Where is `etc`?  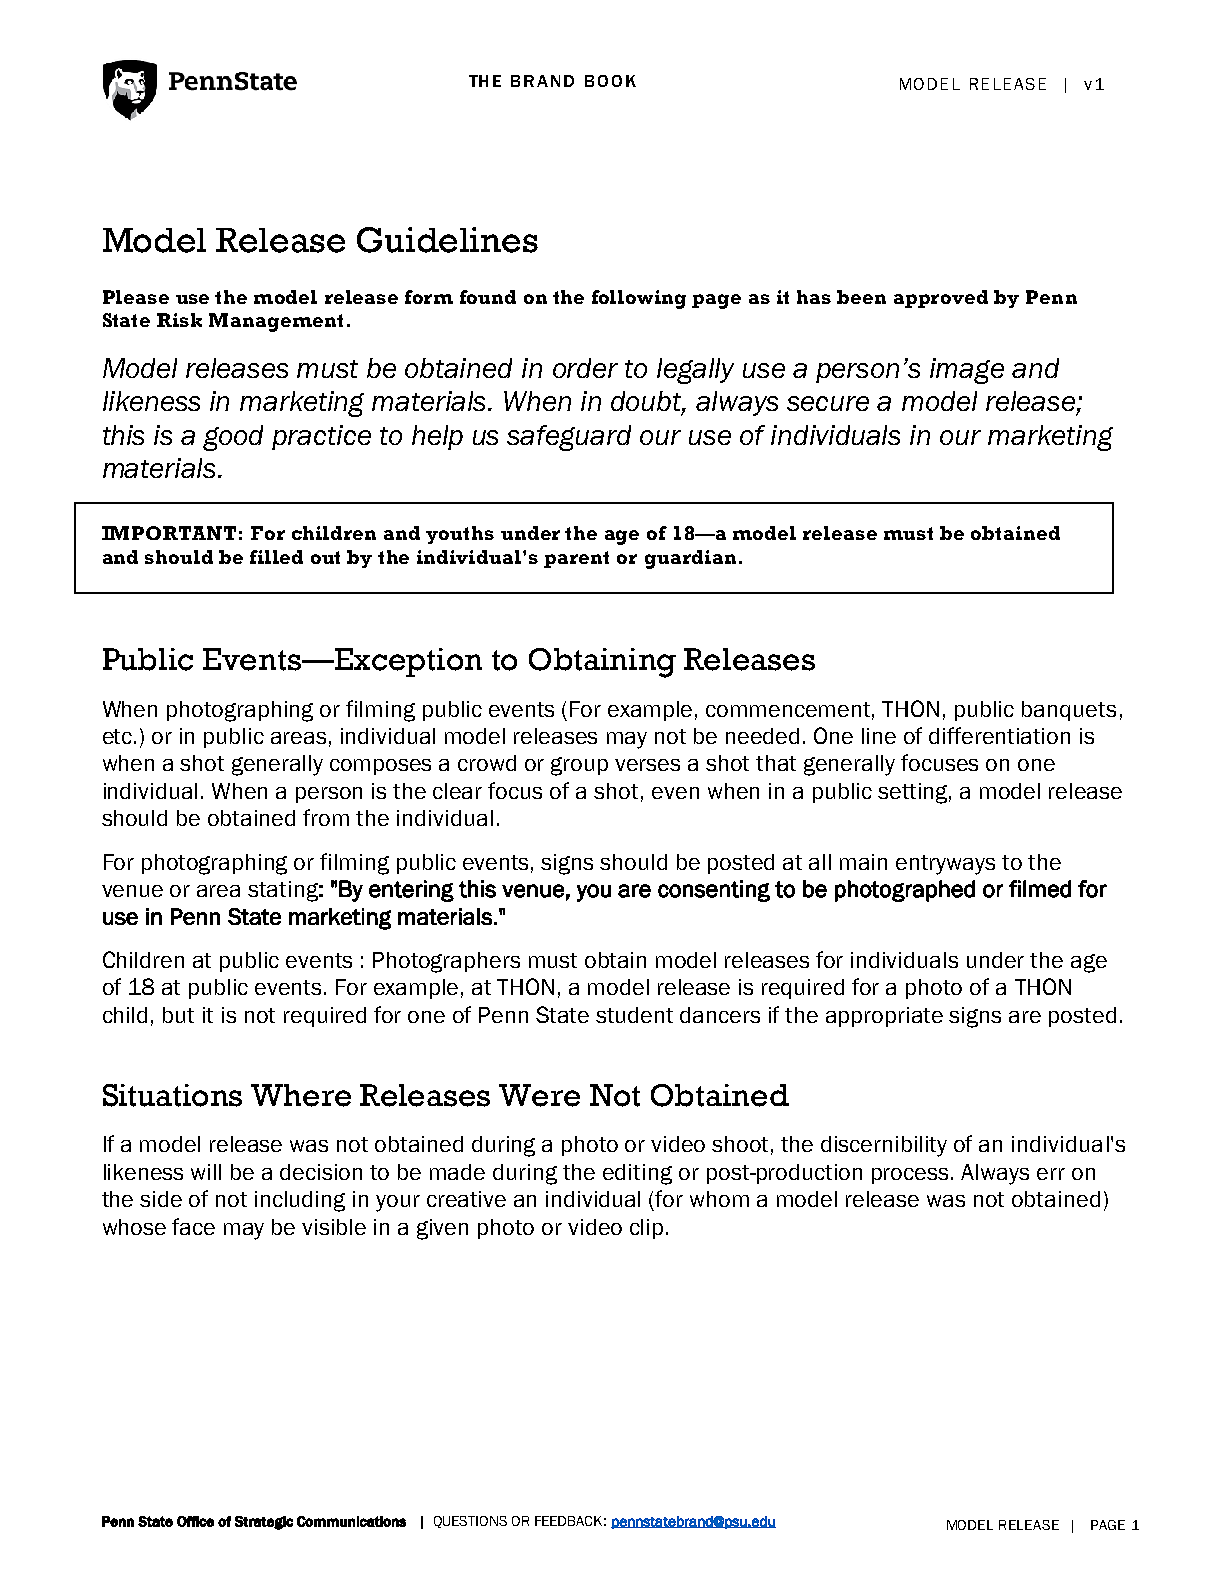 etc is located at coordinates (119, 736).
